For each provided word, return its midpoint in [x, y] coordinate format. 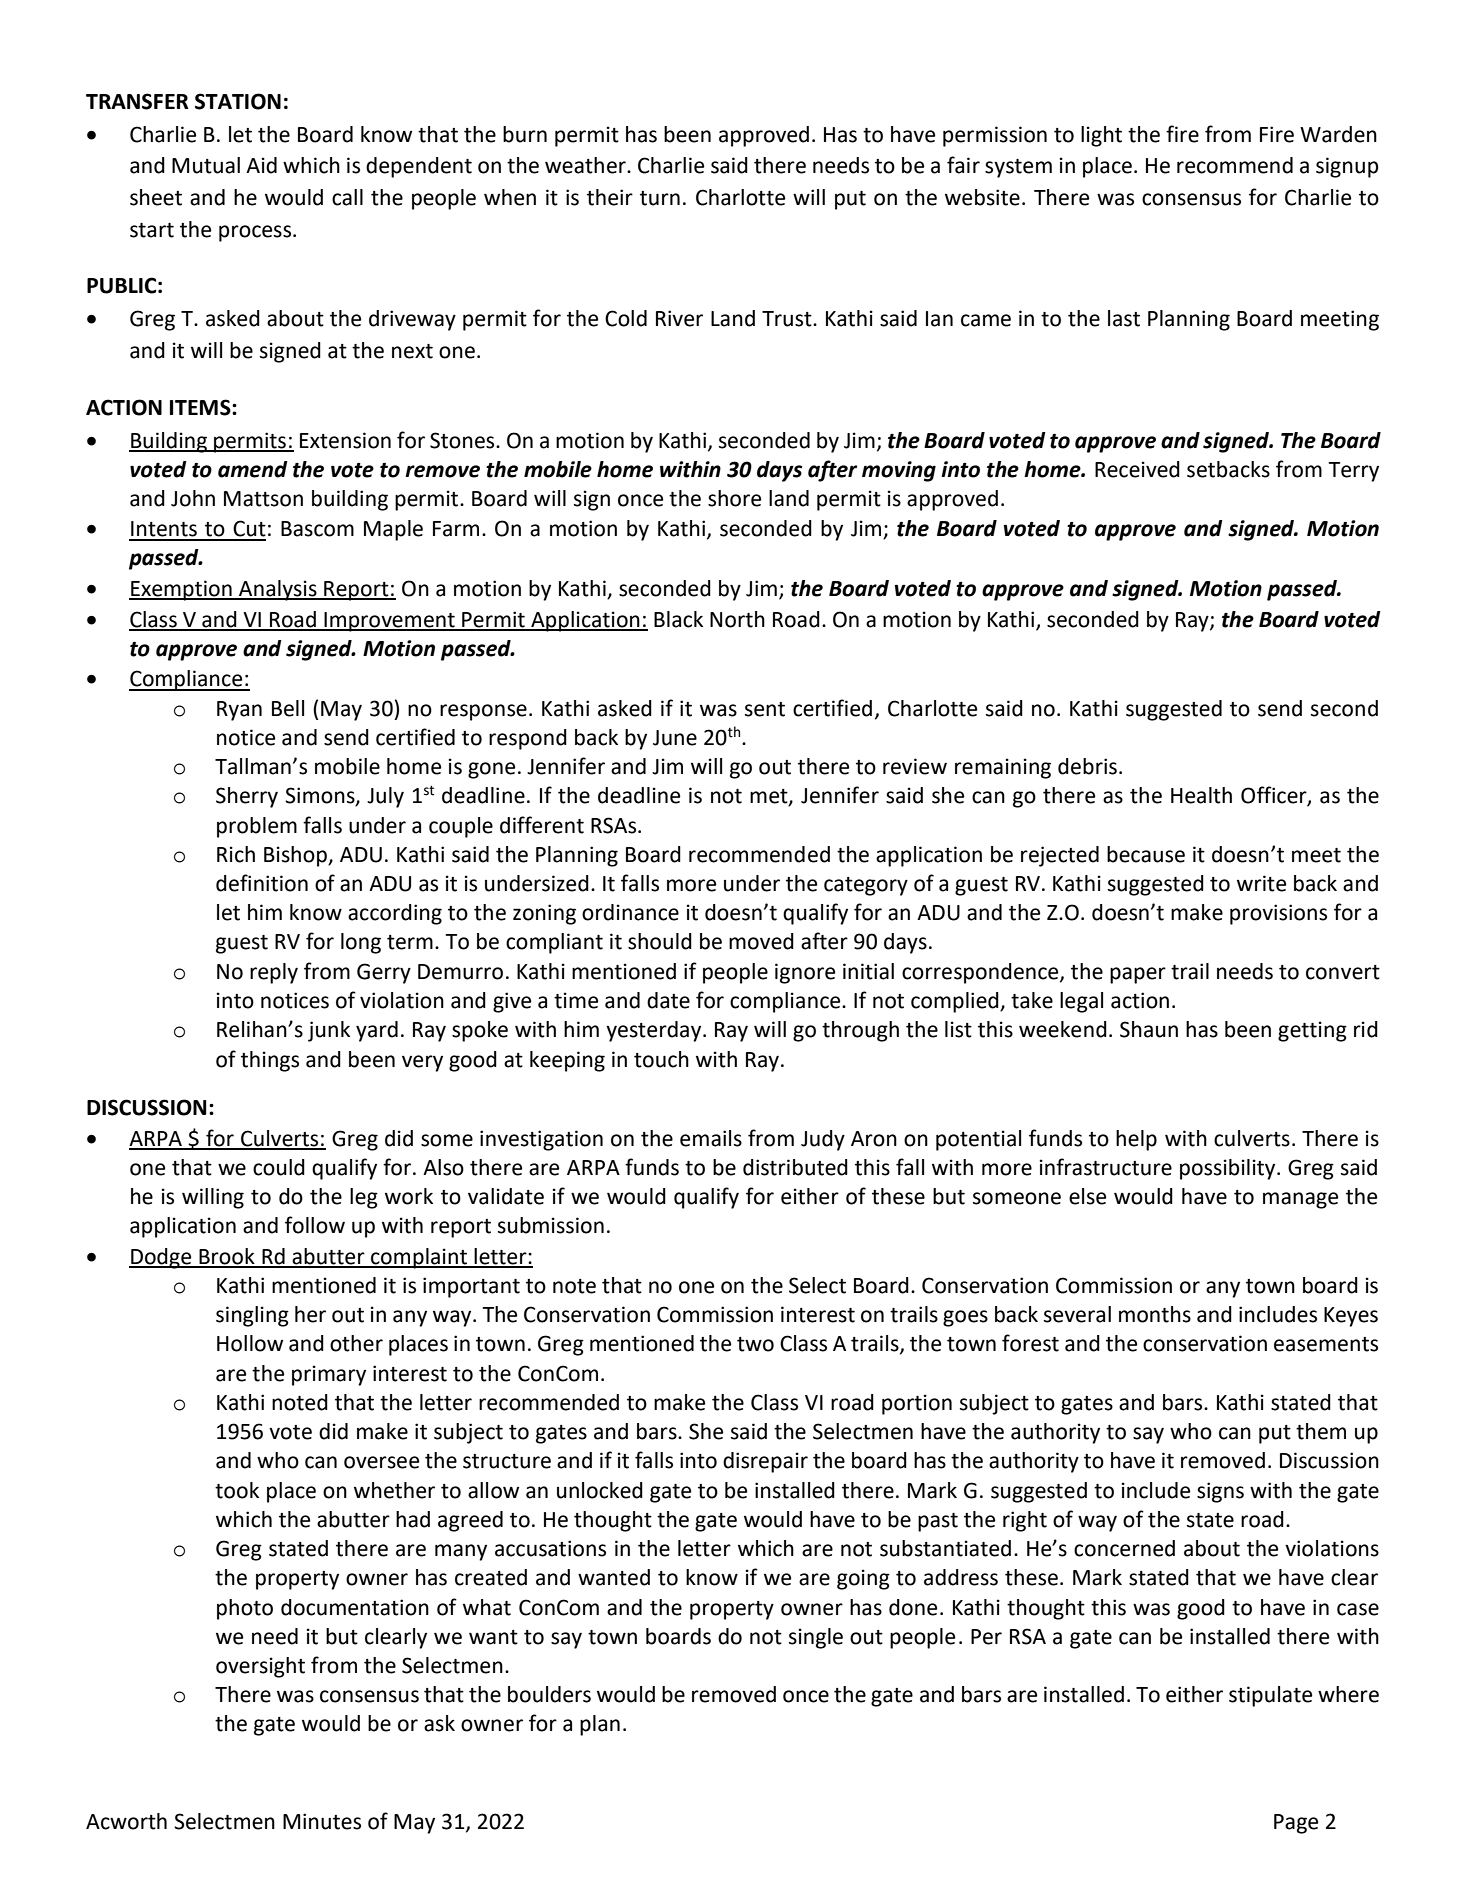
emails [711, 1138]
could [279, 1167]
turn [660, 198]
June [675, 738]
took [237, 1490]
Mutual [206, 165]
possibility [1229, 1169]
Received [1137, 469]
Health [1201, 795]
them [1321, 1431]
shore [734, 498]
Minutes [322, 1821]
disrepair [765, 1462]
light [1101, 136]
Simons [321, 796]
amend [253, 469]
